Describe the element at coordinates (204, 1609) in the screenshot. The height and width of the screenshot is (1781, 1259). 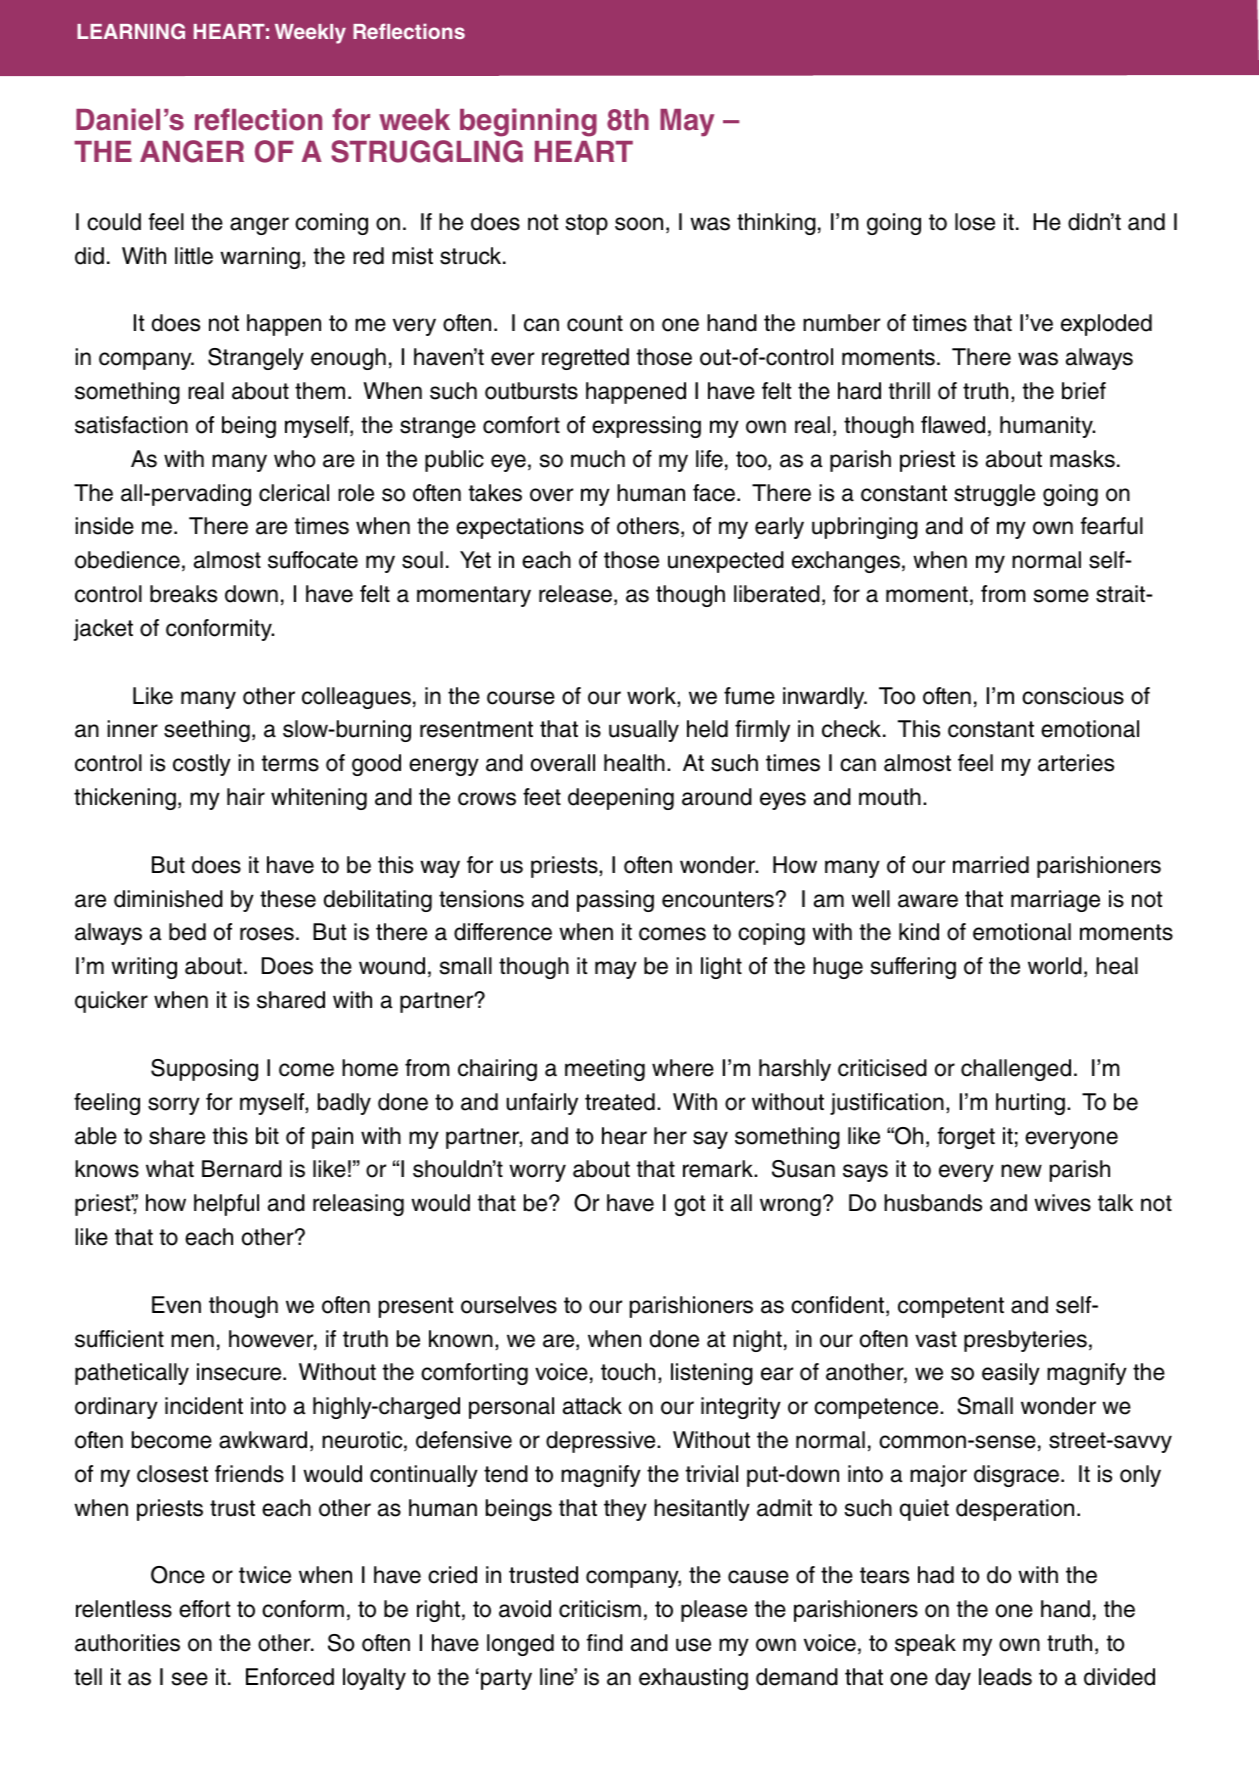
I see `effort` at that location.
